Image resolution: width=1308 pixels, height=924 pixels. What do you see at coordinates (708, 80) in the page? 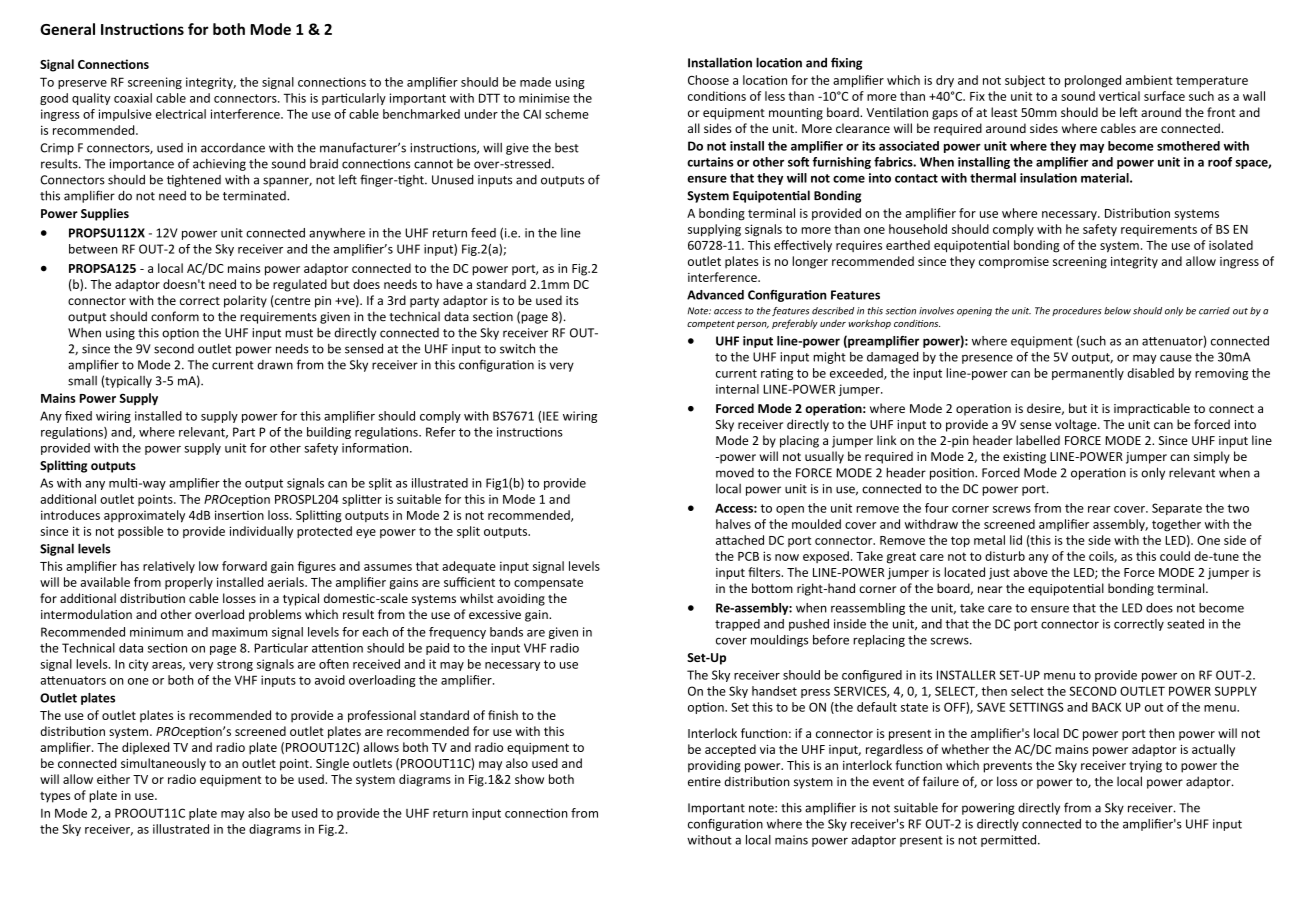
I see `Choose` at bounding box center [708, 80].
